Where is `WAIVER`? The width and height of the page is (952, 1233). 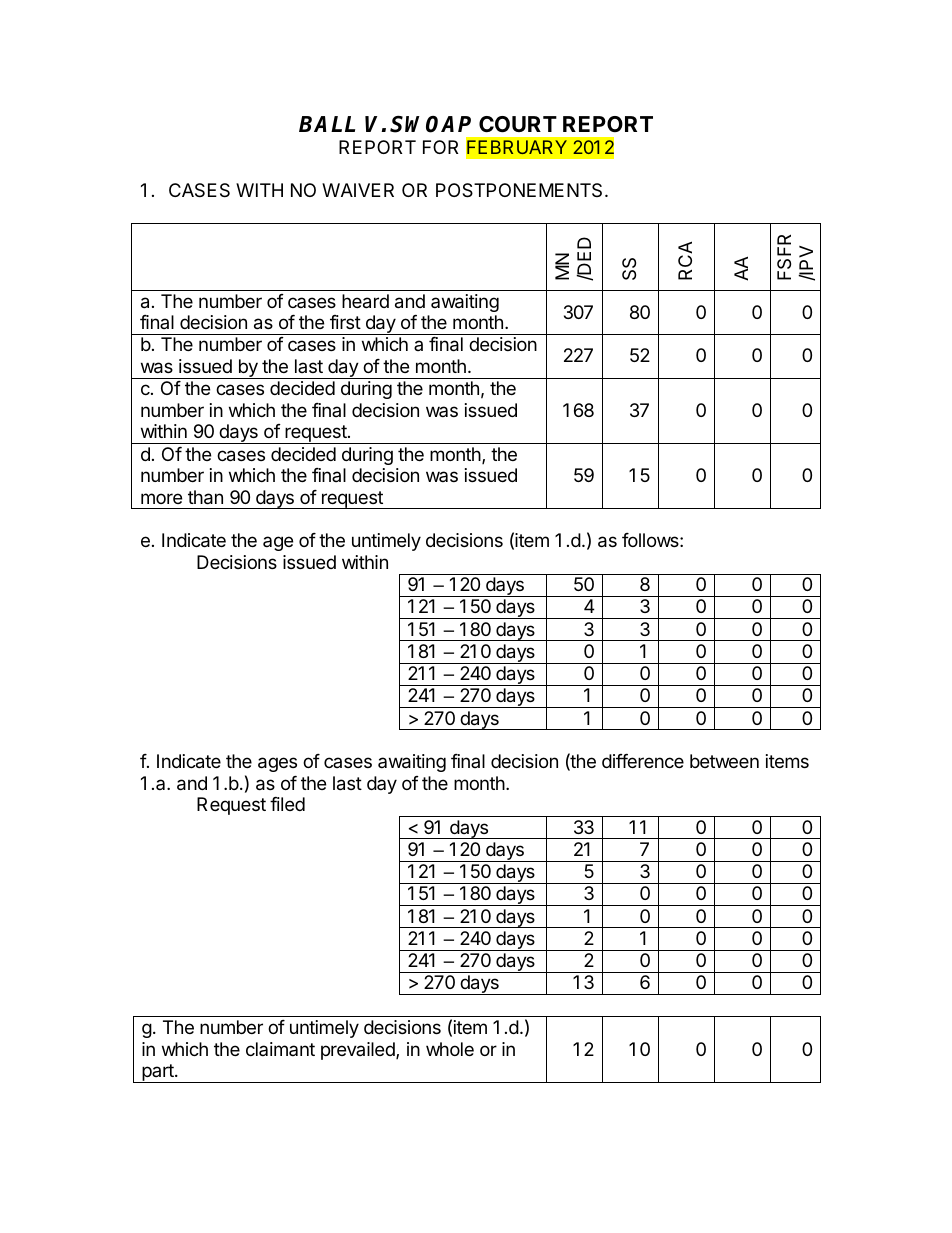
WAIVER is located at coordinates (358, 190).
